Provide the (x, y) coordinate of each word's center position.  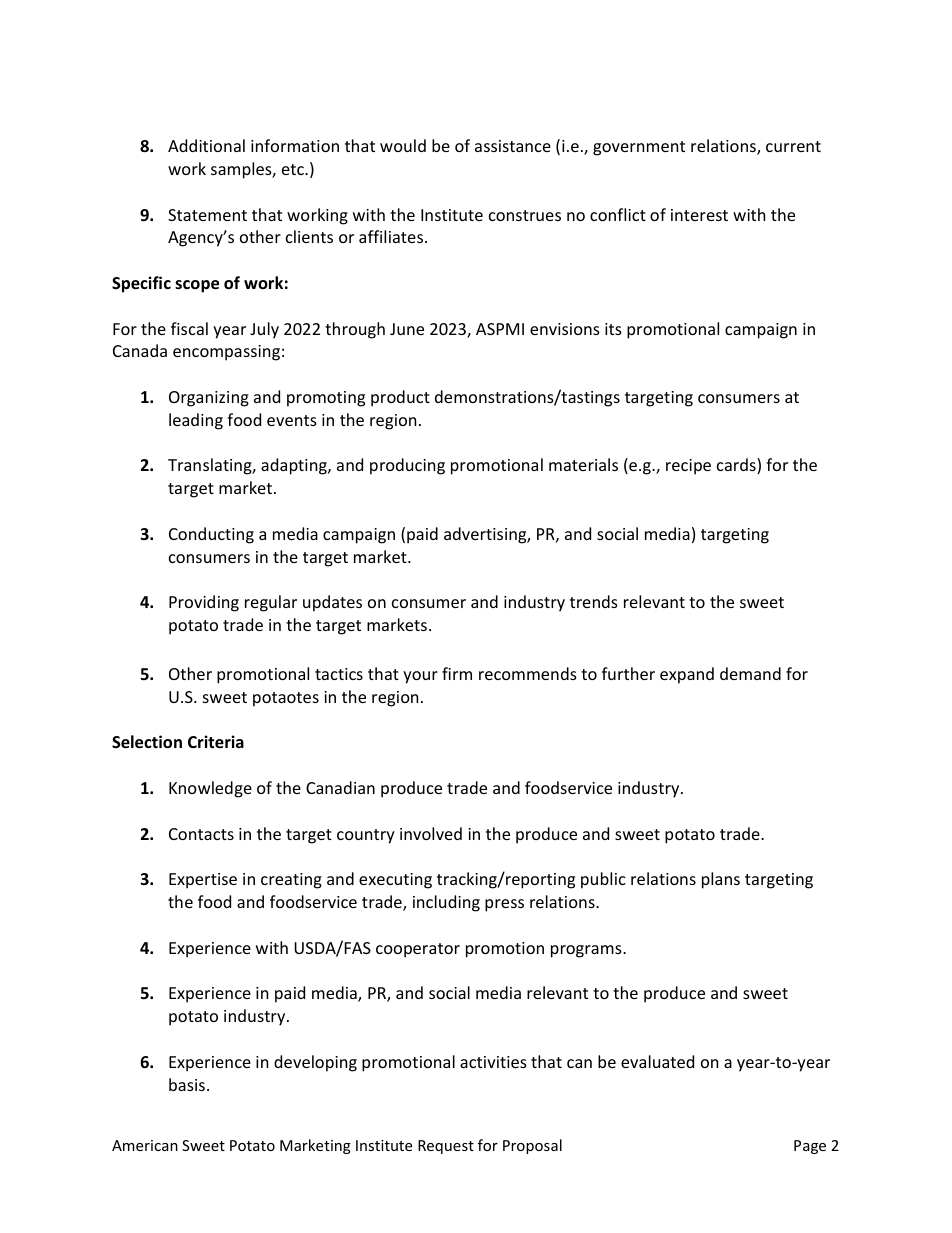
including (446, 903)
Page (810, 1147)
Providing (204, 603)
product (400, 398)
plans (721, 880)
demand (750, 673)
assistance (513, 146)
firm (457, 673)
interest (699, 215)
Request (446, 1147)
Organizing (209, 399)
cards (737, 466)
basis (187, 1084)
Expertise (203, 881)
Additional (206, 145)
